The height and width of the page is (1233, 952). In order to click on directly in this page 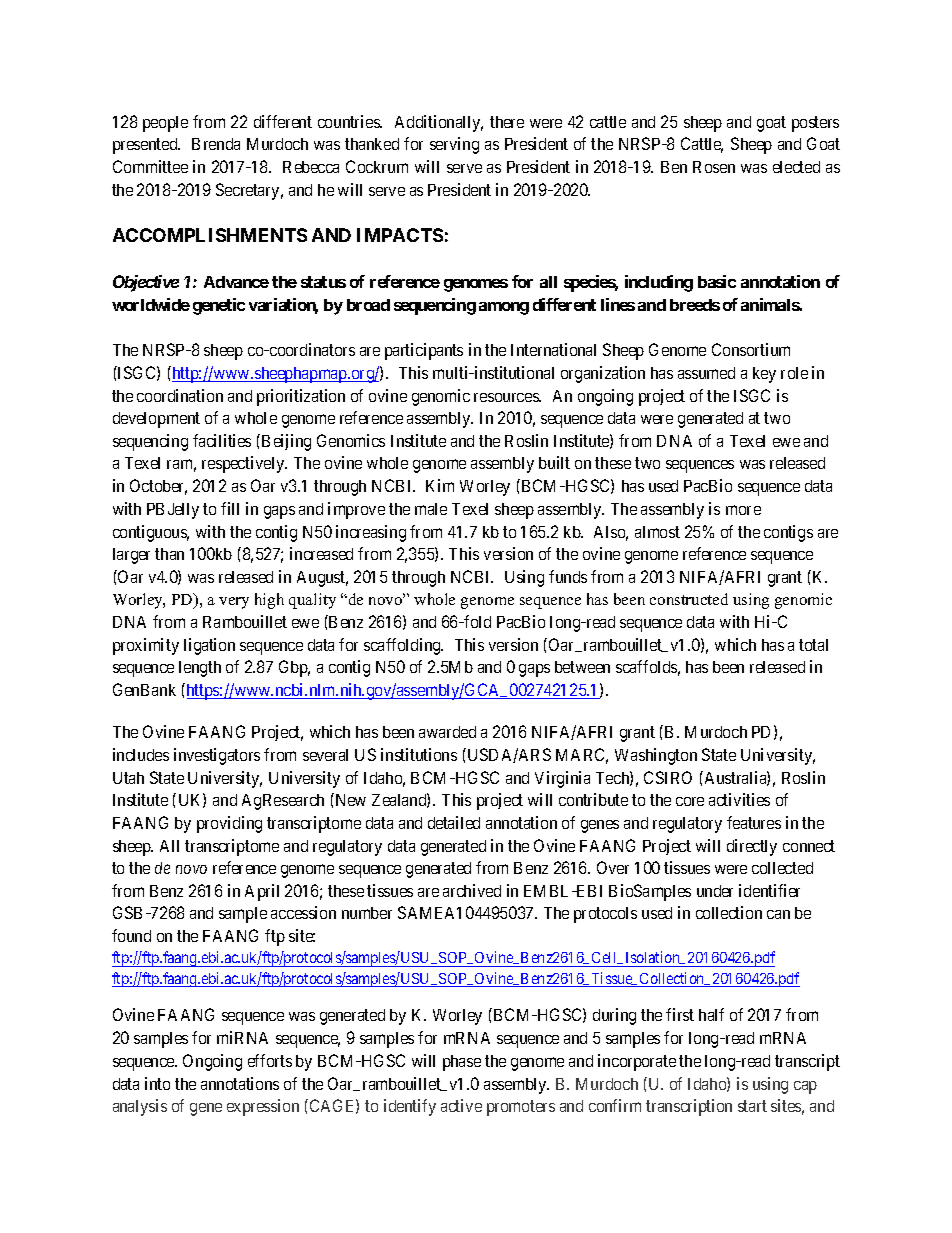, I will do `click(752, 847)`.
